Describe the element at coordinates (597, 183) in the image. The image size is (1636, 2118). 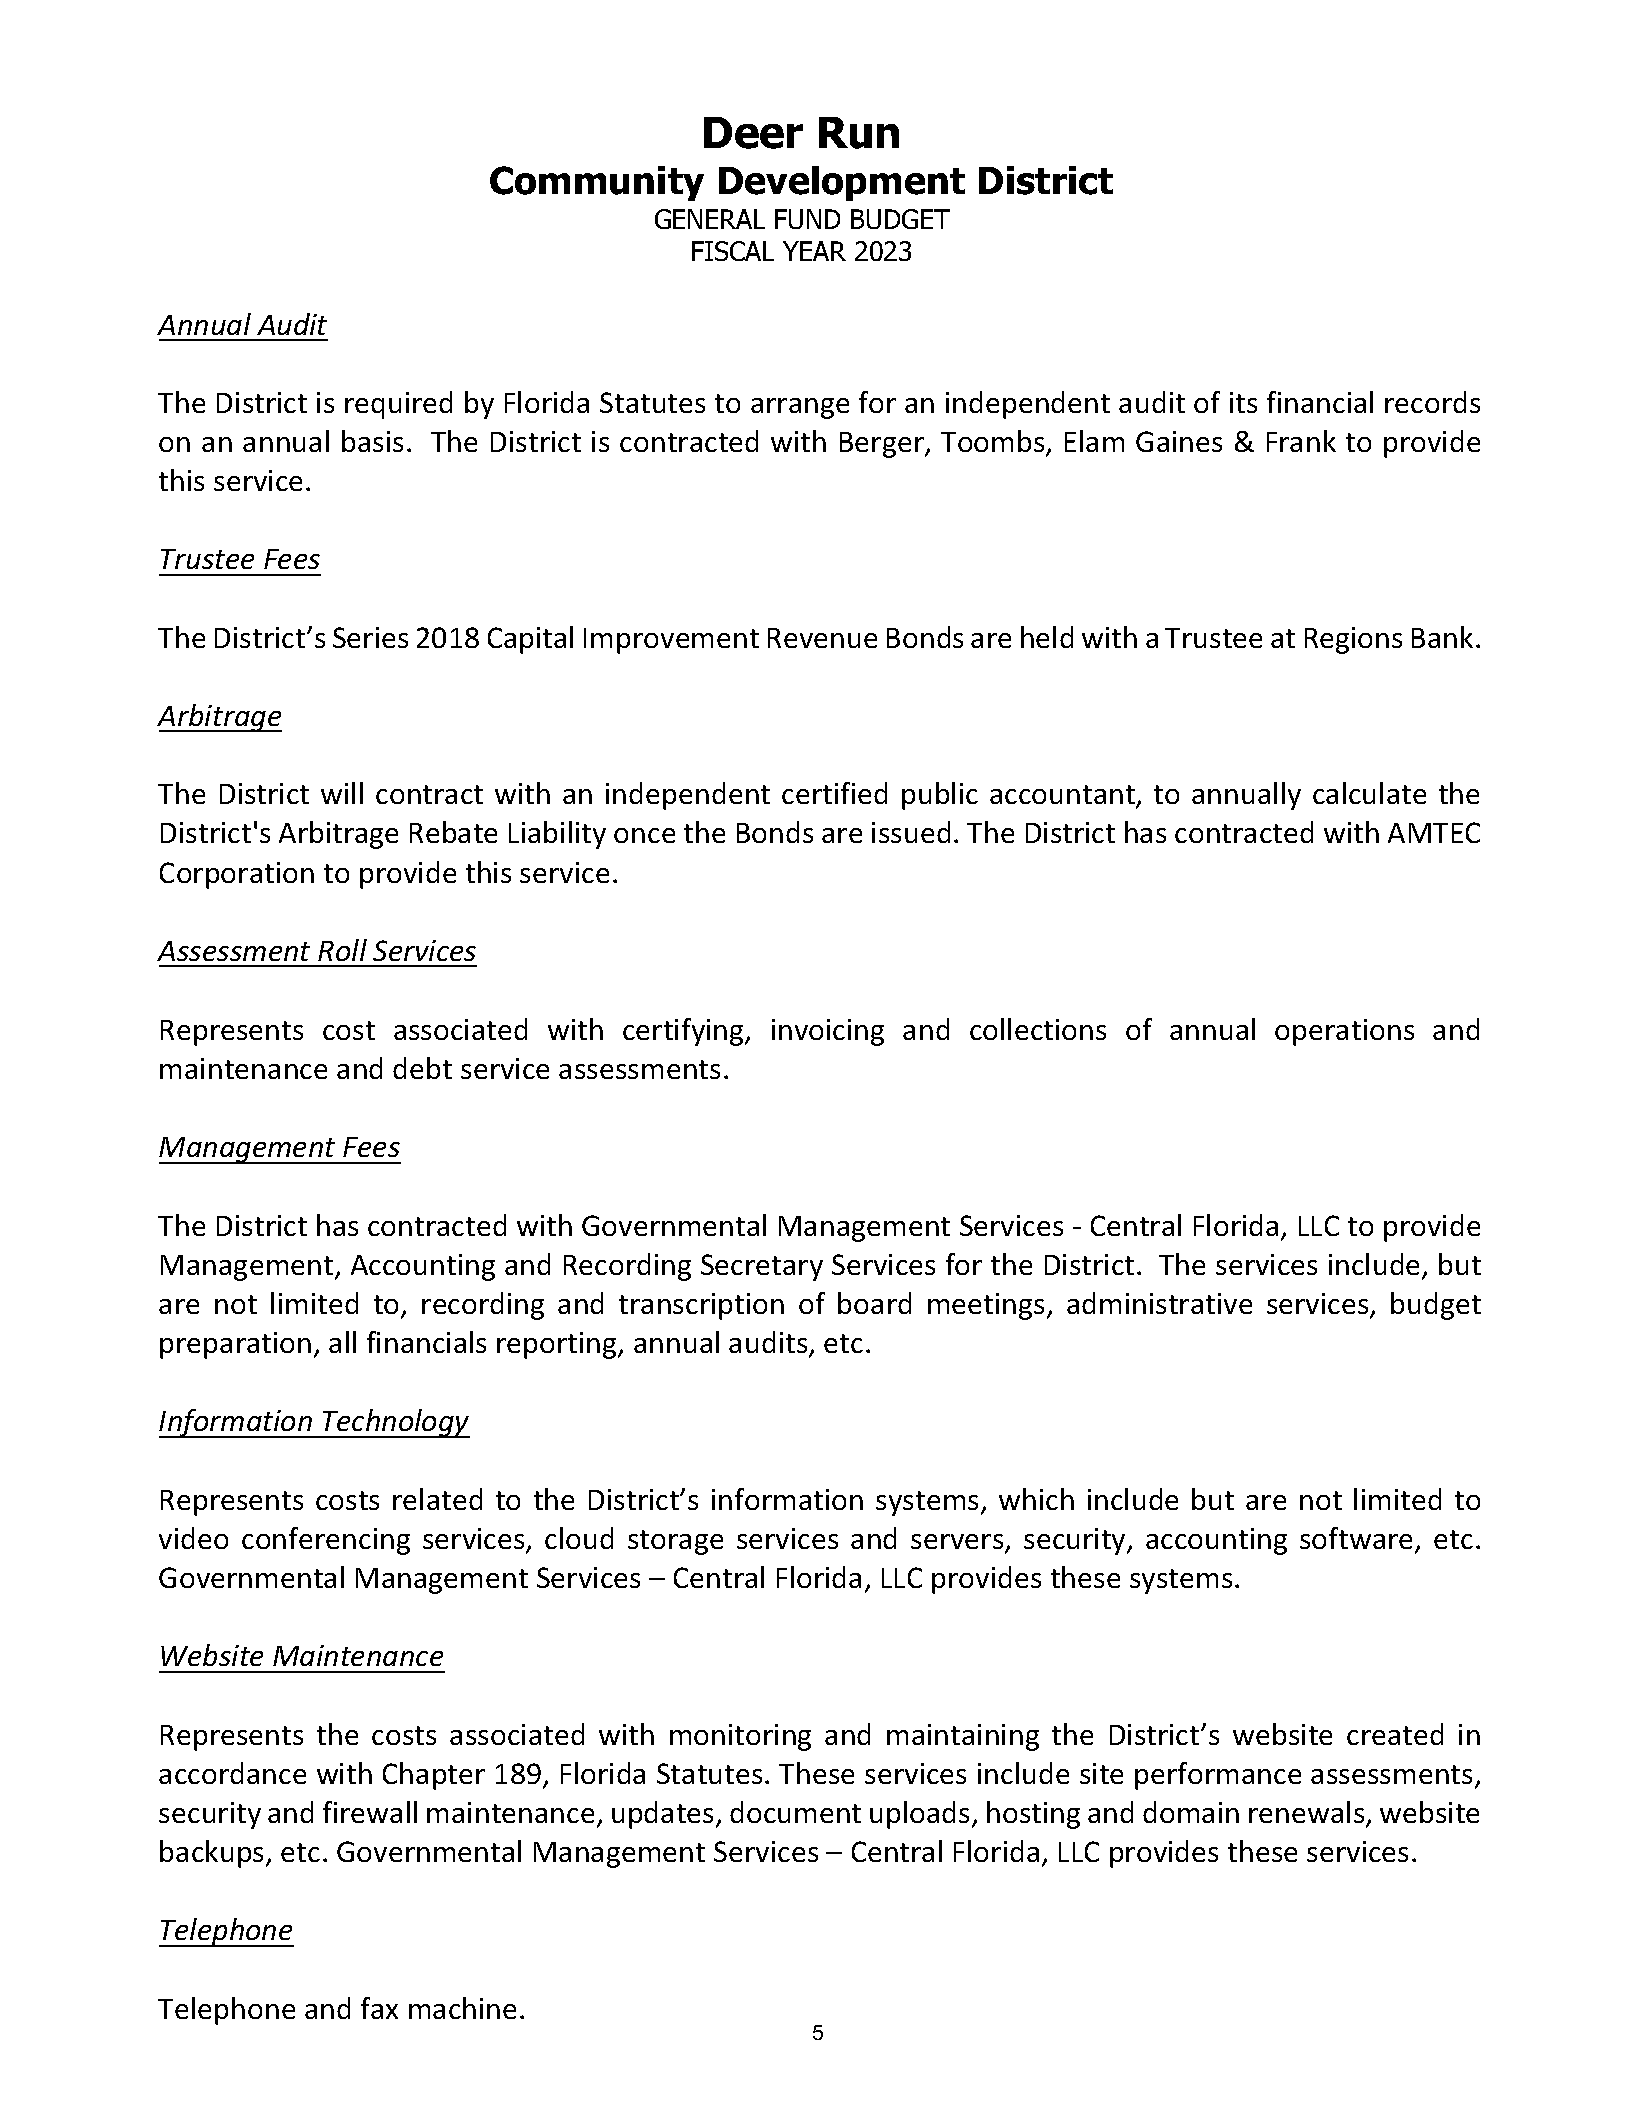
I see `Community` at that location.
